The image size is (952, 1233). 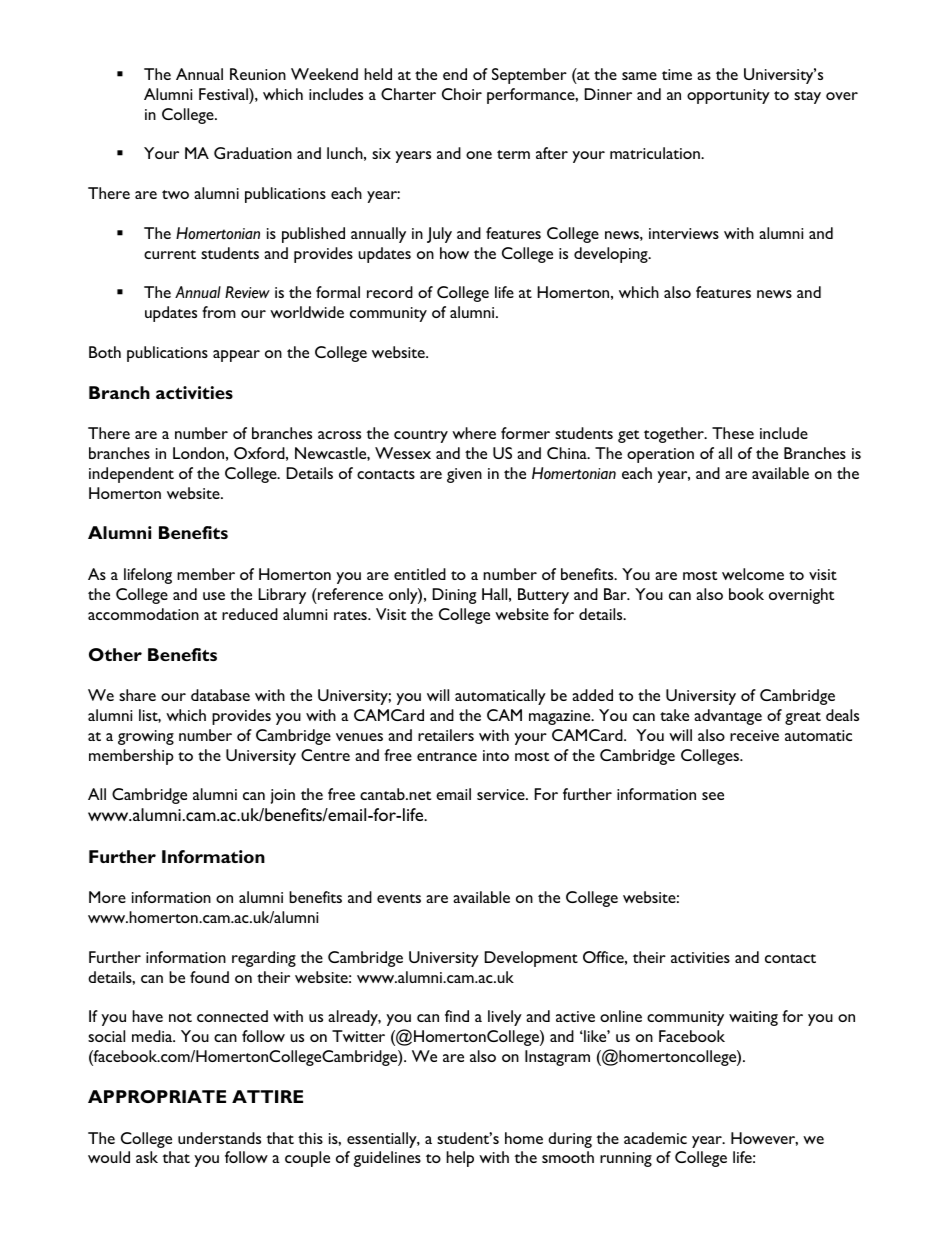 What do you see at coordinates (107, 897) in the document?
I see `More` at bounding box center [107, 897].
